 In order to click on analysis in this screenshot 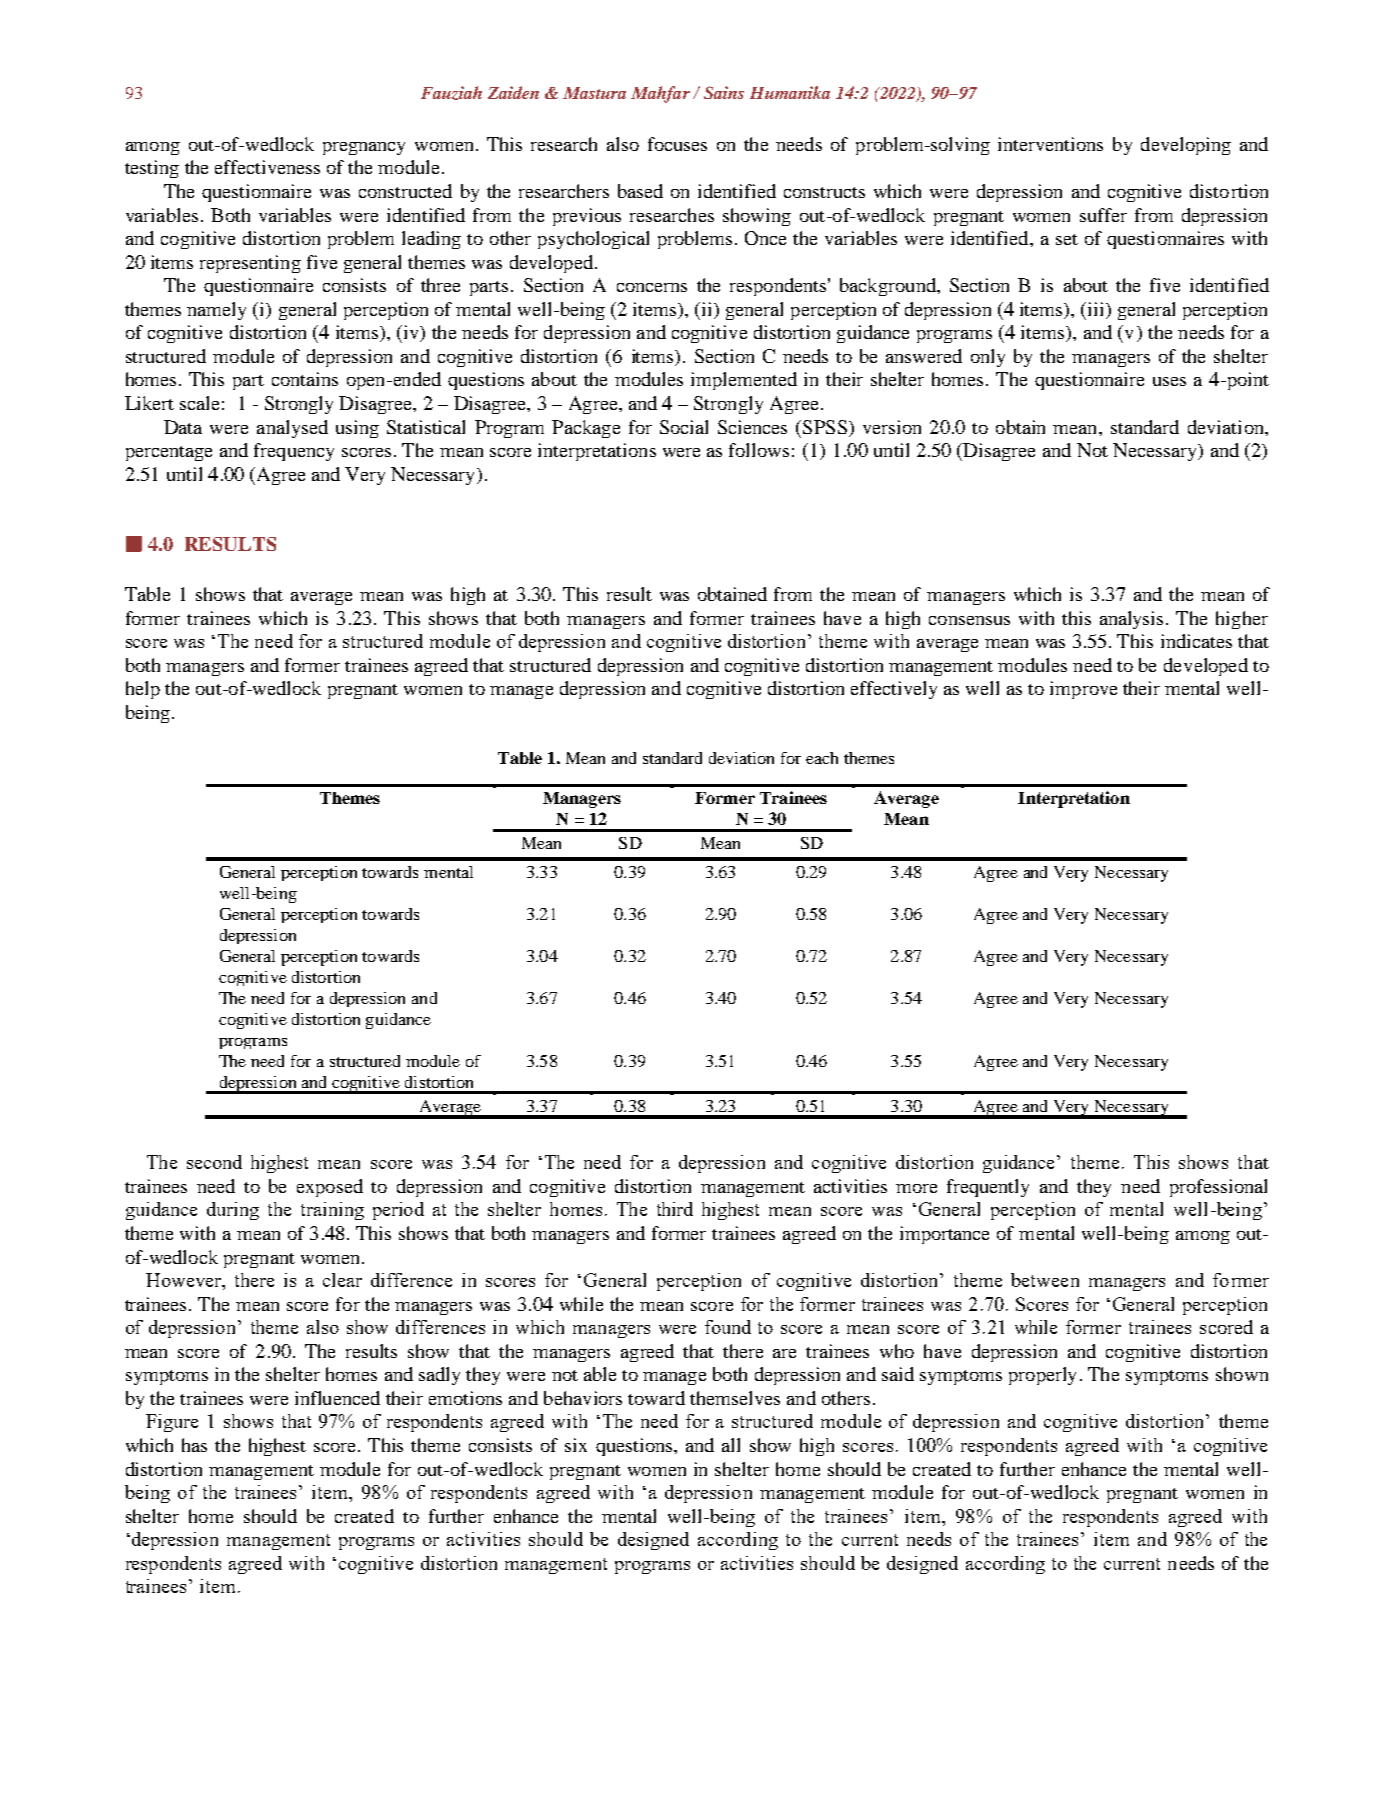, I will do `click(1131, 620)`.
